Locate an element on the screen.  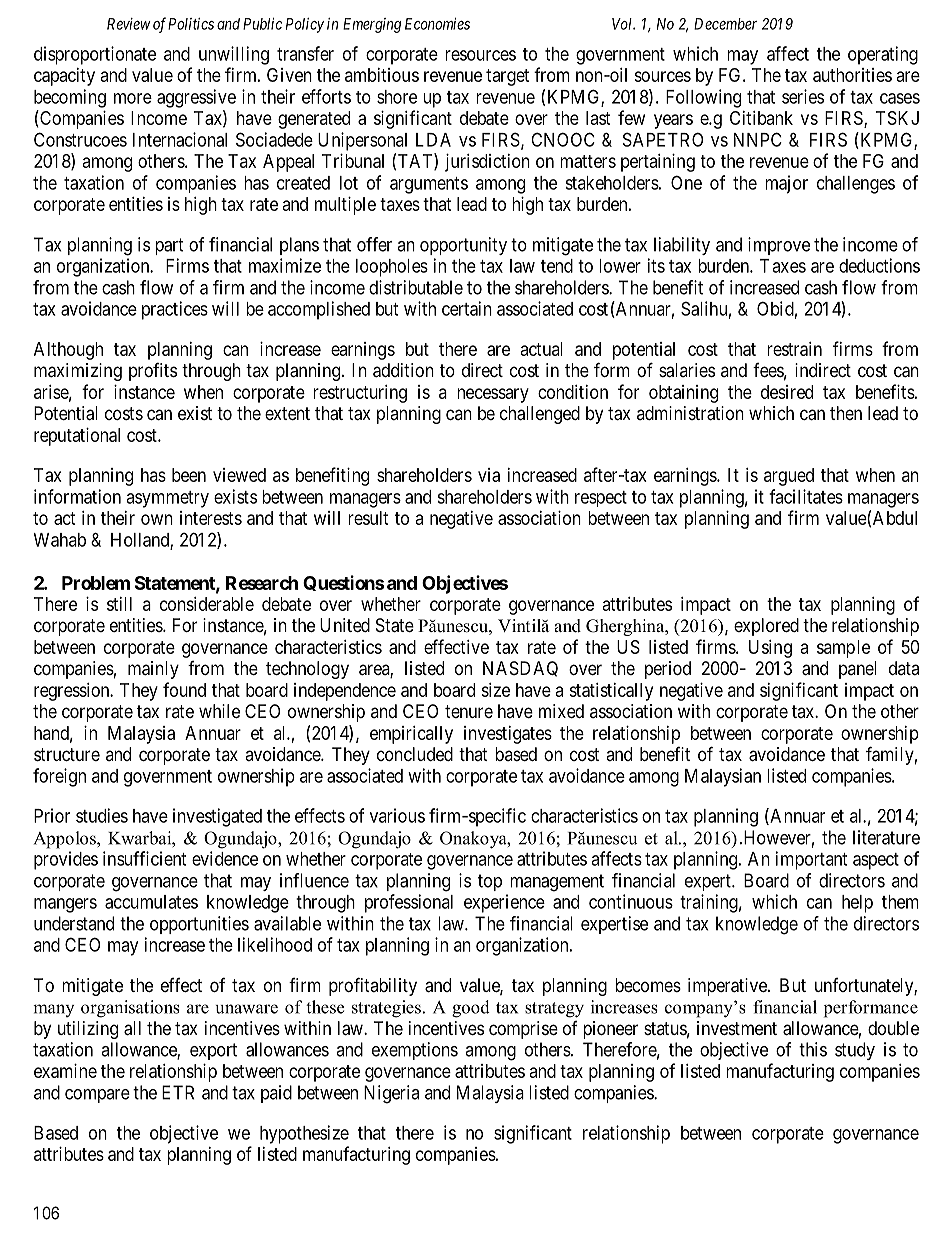
facilitates is located at coordinates (806, 496).
